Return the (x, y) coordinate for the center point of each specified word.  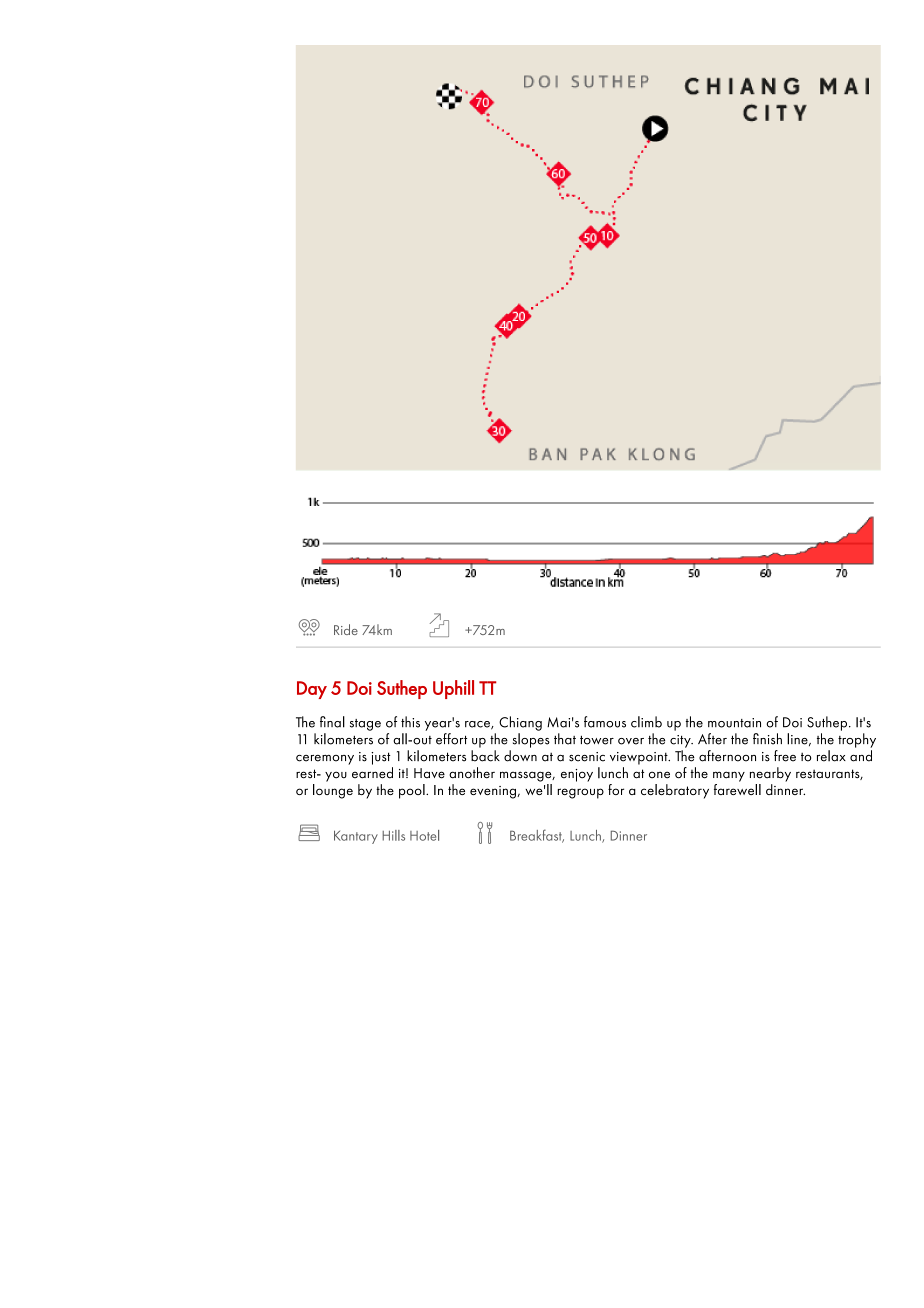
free (785, 756)
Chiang (520, 723)
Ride (346, 629)
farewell (737, 788)
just (381, 758)
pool (413, 791)
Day (312, 690)
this (410, 722)
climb (646, 722)
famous (605, 722)
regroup (580, 793)
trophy (857, 740)
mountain (734, 723)
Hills (393, 835)
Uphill (453, 689)
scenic (587, 757)
